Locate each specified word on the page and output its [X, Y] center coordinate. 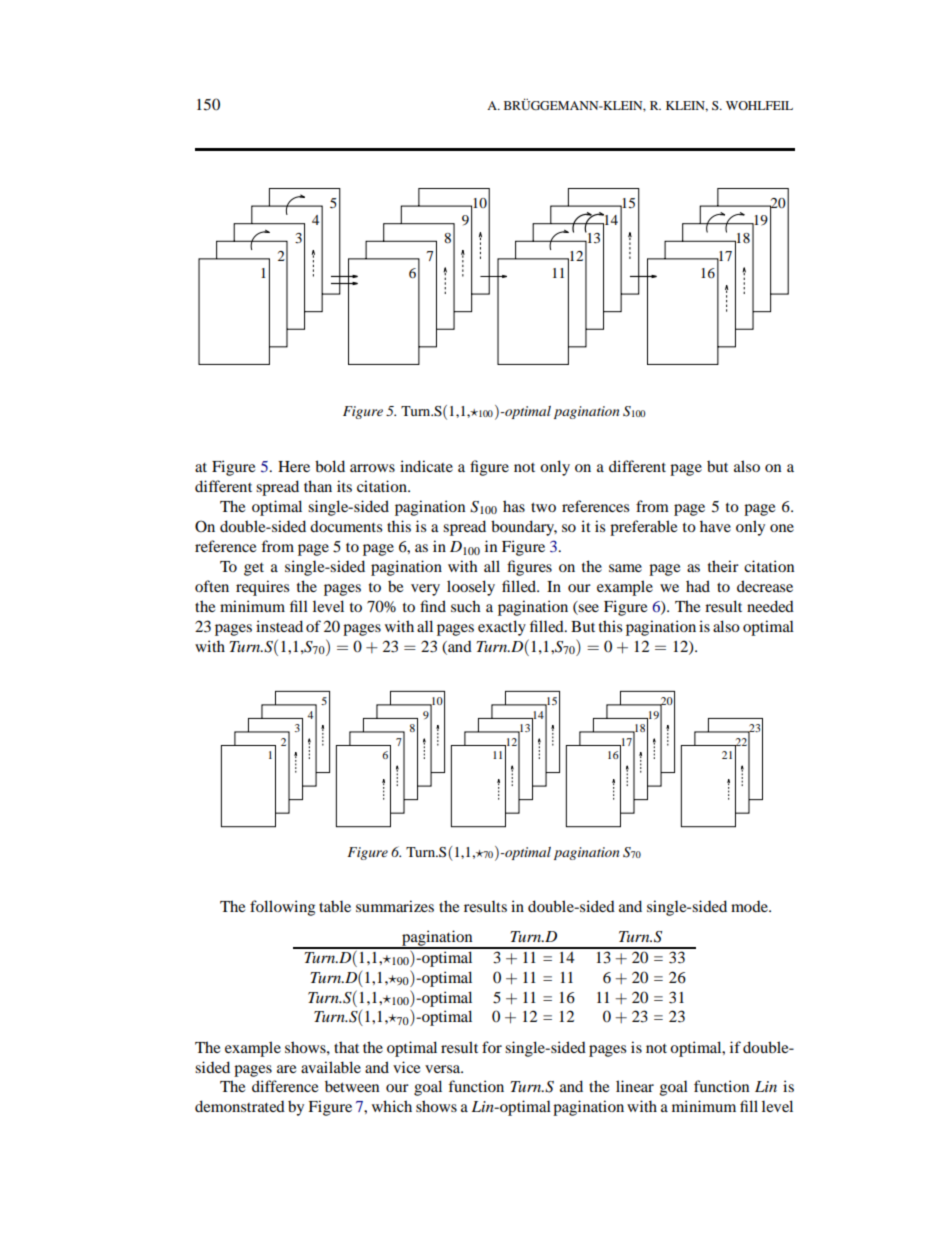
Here [294, 466]
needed [770, 606]
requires [262, 588]
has [514, 506]
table [335, 906]
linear [635, 1086]
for [492, 1047]
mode [750, 906]
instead [279, 626]
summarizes [395, 906]
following [282, 908]
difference [285, 1086]
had [698, 586]
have [715, 526]
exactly [502, 628]
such [466, 606]
